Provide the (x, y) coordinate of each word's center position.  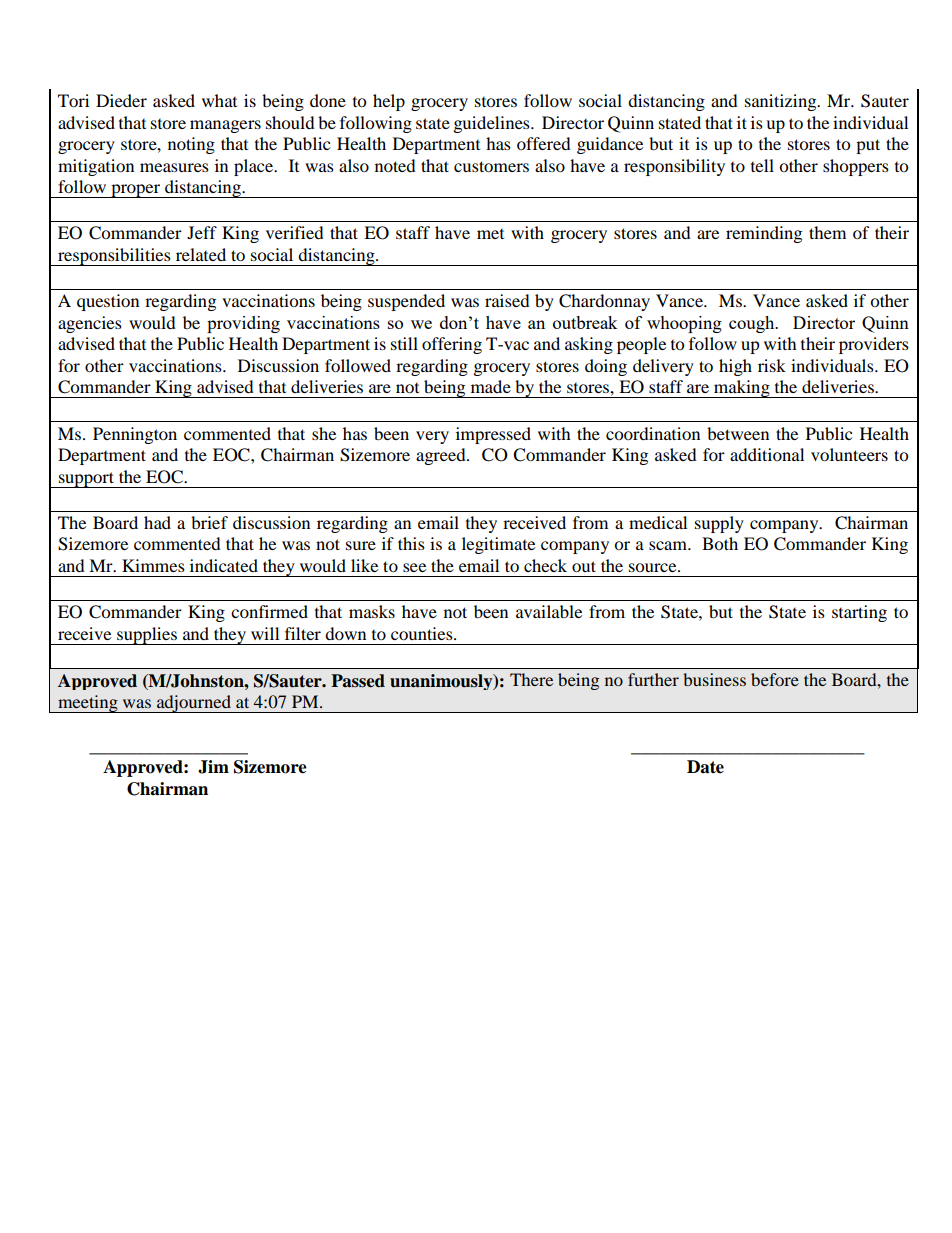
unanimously (442, 682)
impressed (493, 435)
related (201, 254)
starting (859, 613)
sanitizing (782, 102)
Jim (213, 767)
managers (225, 126)
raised (507, 300)
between (738, 433)
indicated (224, 565)
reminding (764, 234)
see (414, 567)
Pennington (135, 435)
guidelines (493, 124)
